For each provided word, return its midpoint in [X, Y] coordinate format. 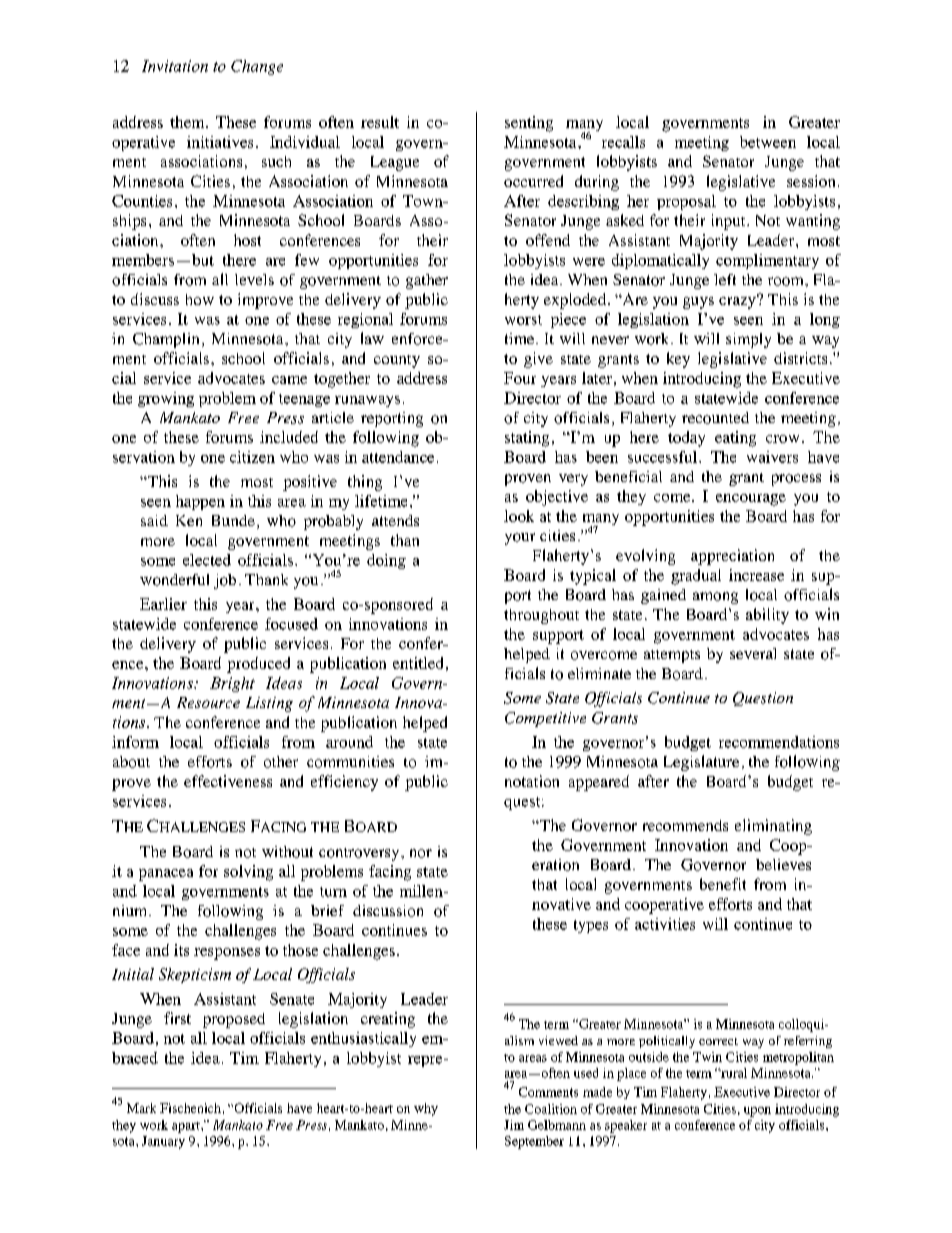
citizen [252, 457]
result [380, 122]
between [768, 142]
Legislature [701, 763]
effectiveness [228, 781]
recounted [715, 418]
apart [187, 1127]
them [188, 122]
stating [527, 439]
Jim [514, 1125]
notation [532, 781]
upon [757, 1112]
